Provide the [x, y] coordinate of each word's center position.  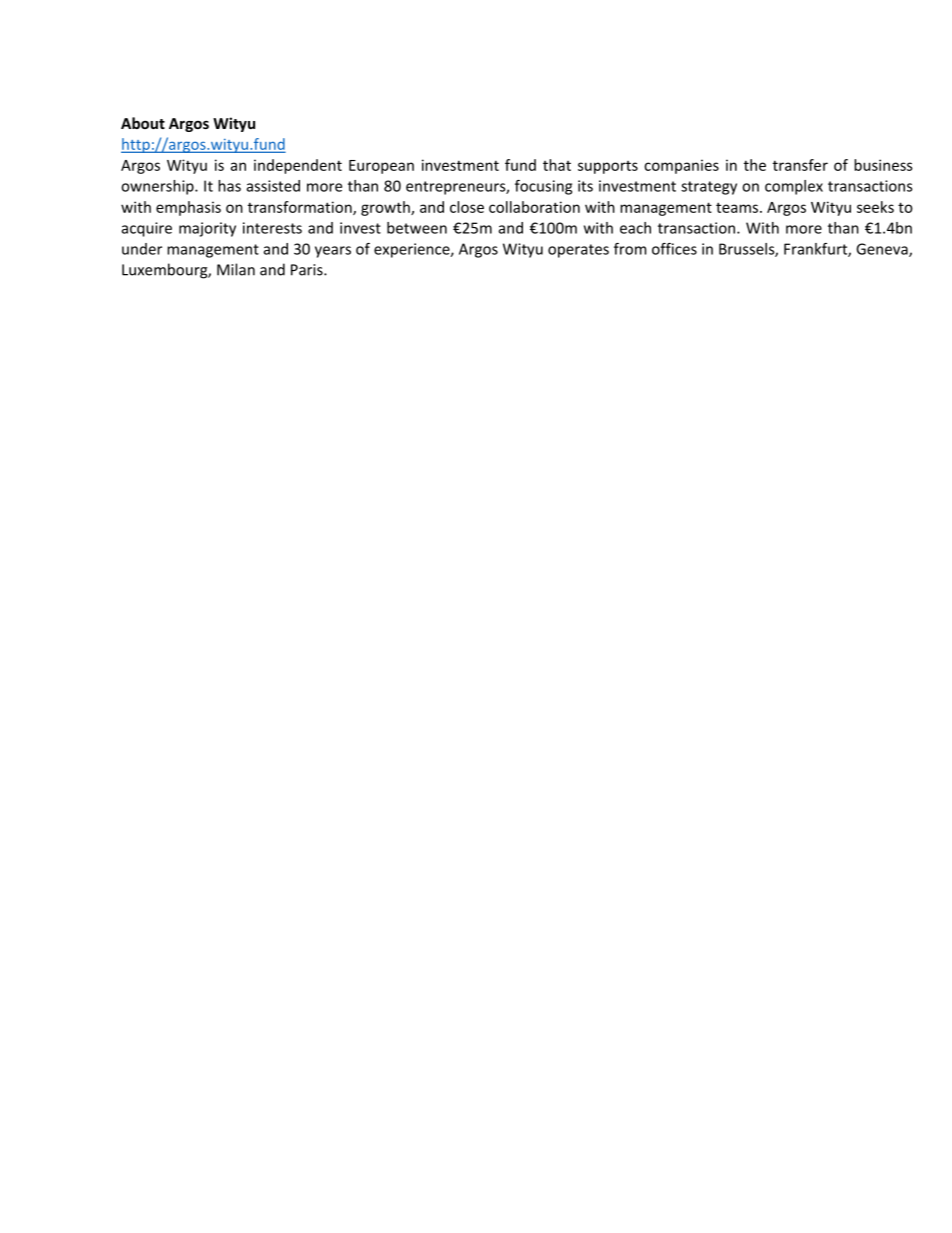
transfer [800, 165]
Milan [236, 269]
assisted [273, 186]
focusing [543, 187]
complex [794, 187]
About [143, 123]
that [557, 165]
